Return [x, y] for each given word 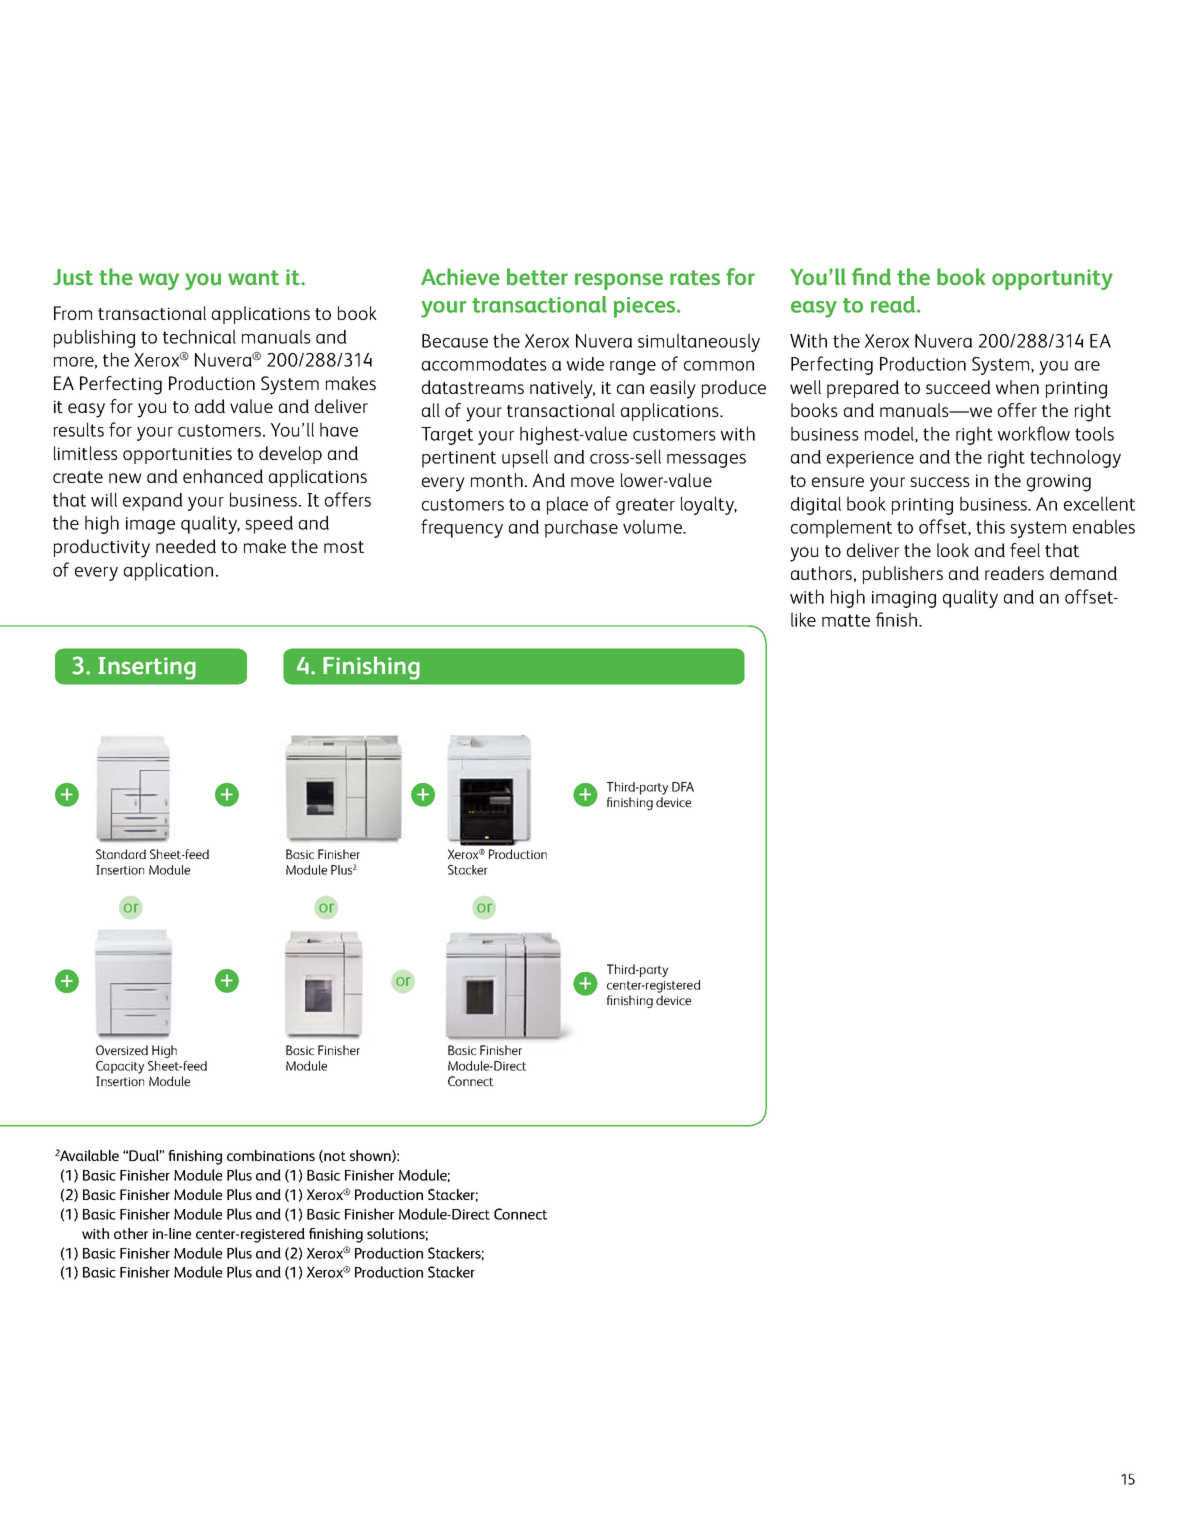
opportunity [1052, 279]
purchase [581, 528]
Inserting [147, 668]
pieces [646, 307]
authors [821, 573]
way [159, 281]
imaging [904, 599]
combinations [271, 1155]
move [592, 482]
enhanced [223, 476]
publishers [903, 575]
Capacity [120, 1067]
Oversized [122, 1050]
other [131, 1233]
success [940, 482]
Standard [121, 854]
